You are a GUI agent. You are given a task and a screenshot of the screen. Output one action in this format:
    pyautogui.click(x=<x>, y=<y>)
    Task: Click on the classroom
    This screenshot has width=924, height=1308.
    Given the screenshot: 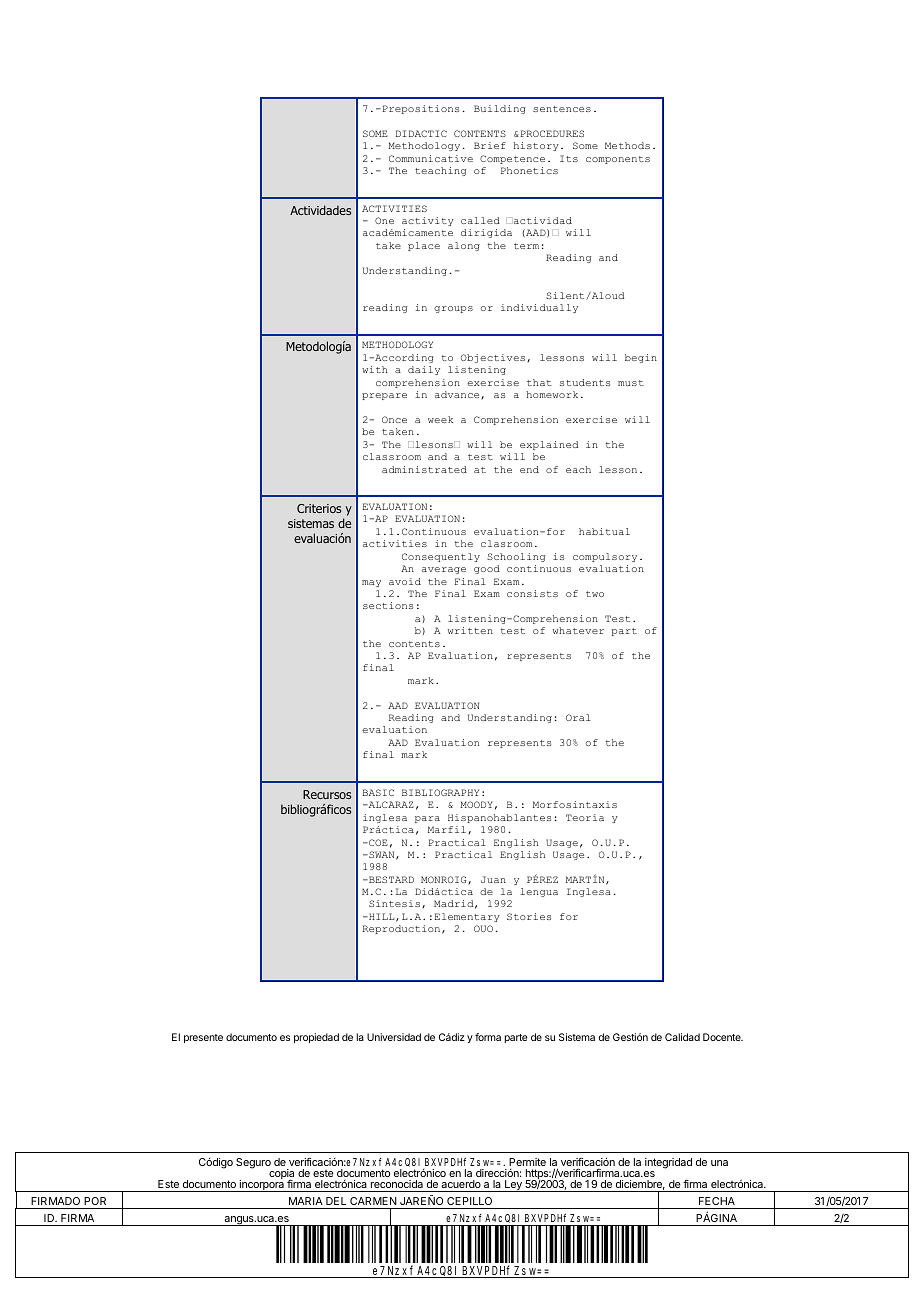 What is the action you would take?
    pyautogui.click(x=392, y=456)
